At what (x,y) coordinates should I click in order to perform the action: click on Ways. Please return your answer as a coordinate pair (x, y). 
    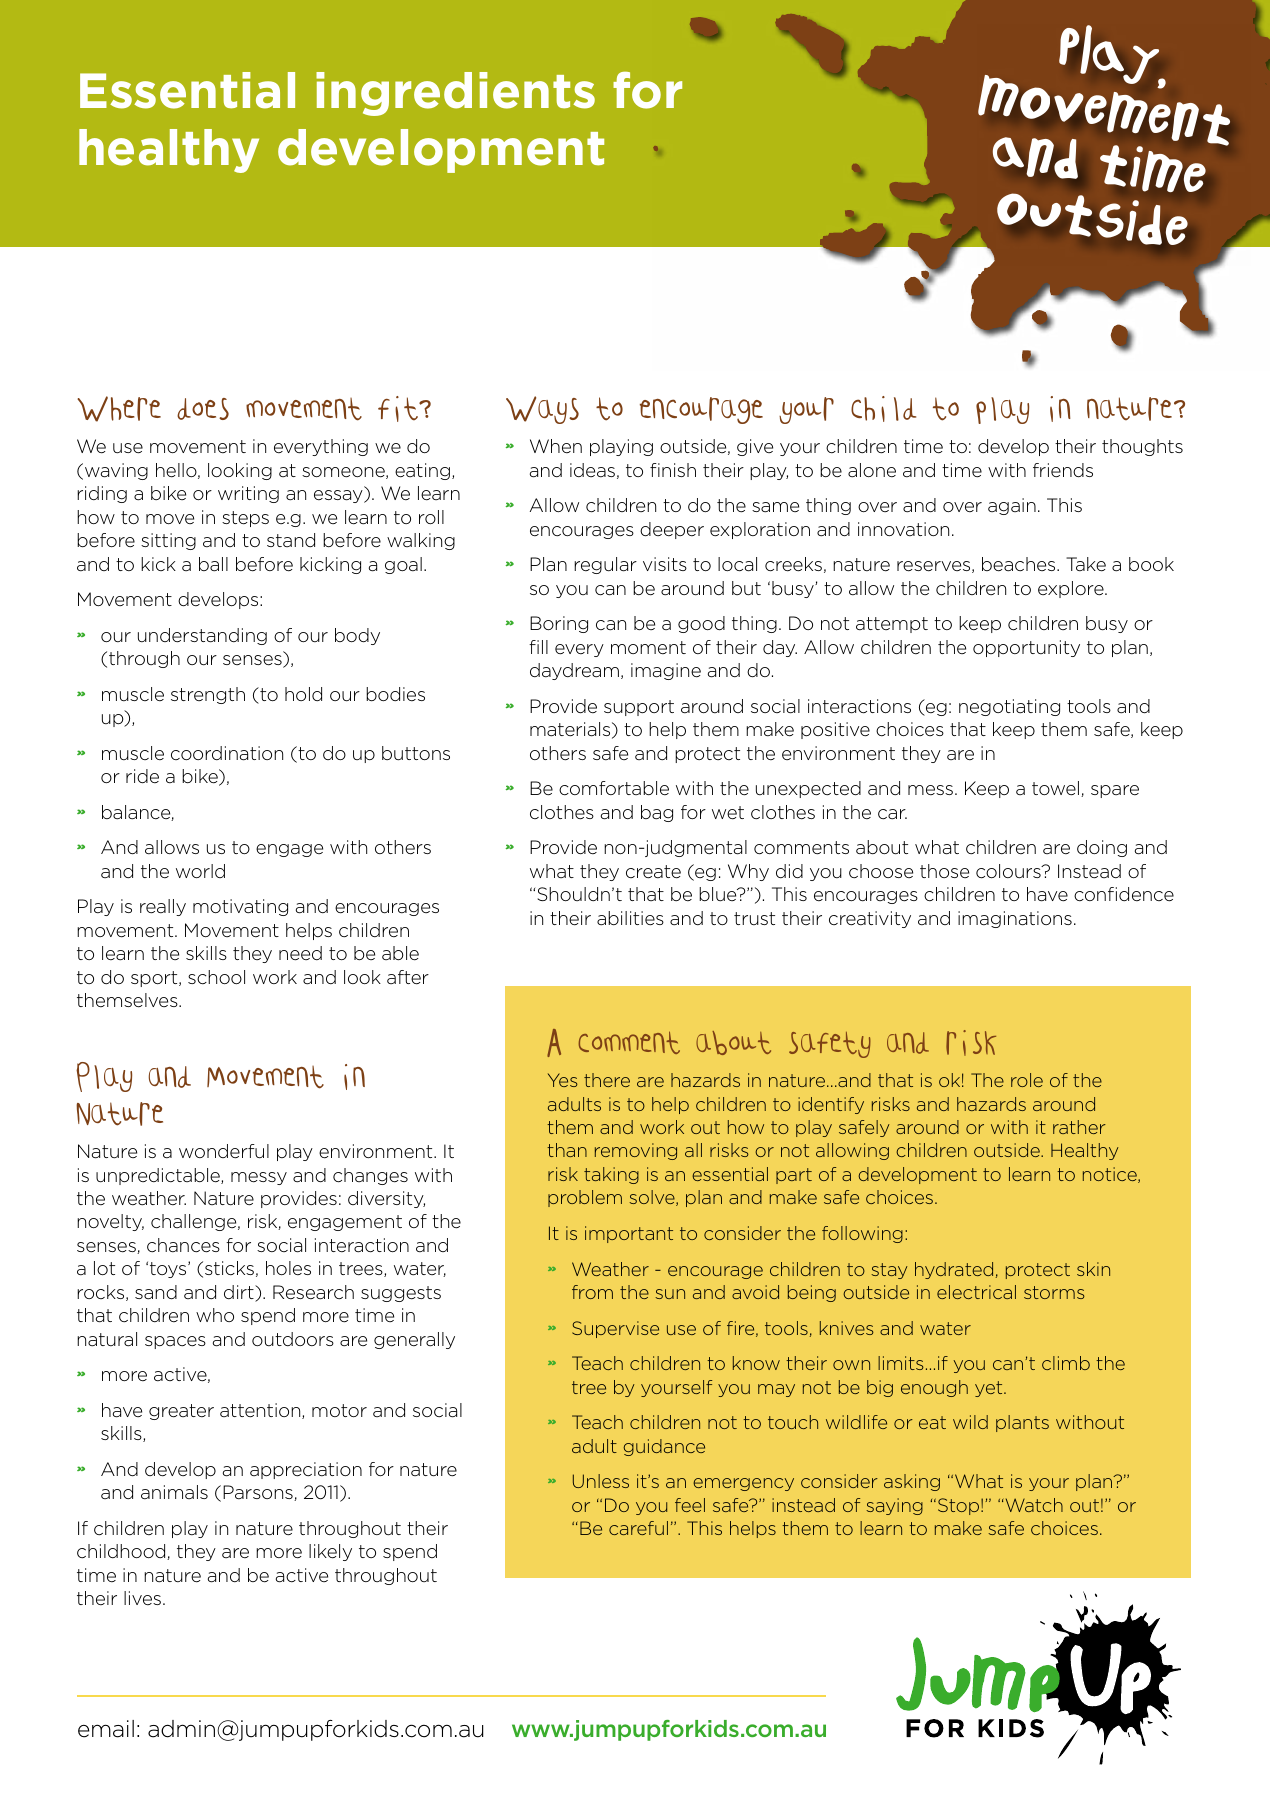
    Looking at the image, I should click on (542, 410).
